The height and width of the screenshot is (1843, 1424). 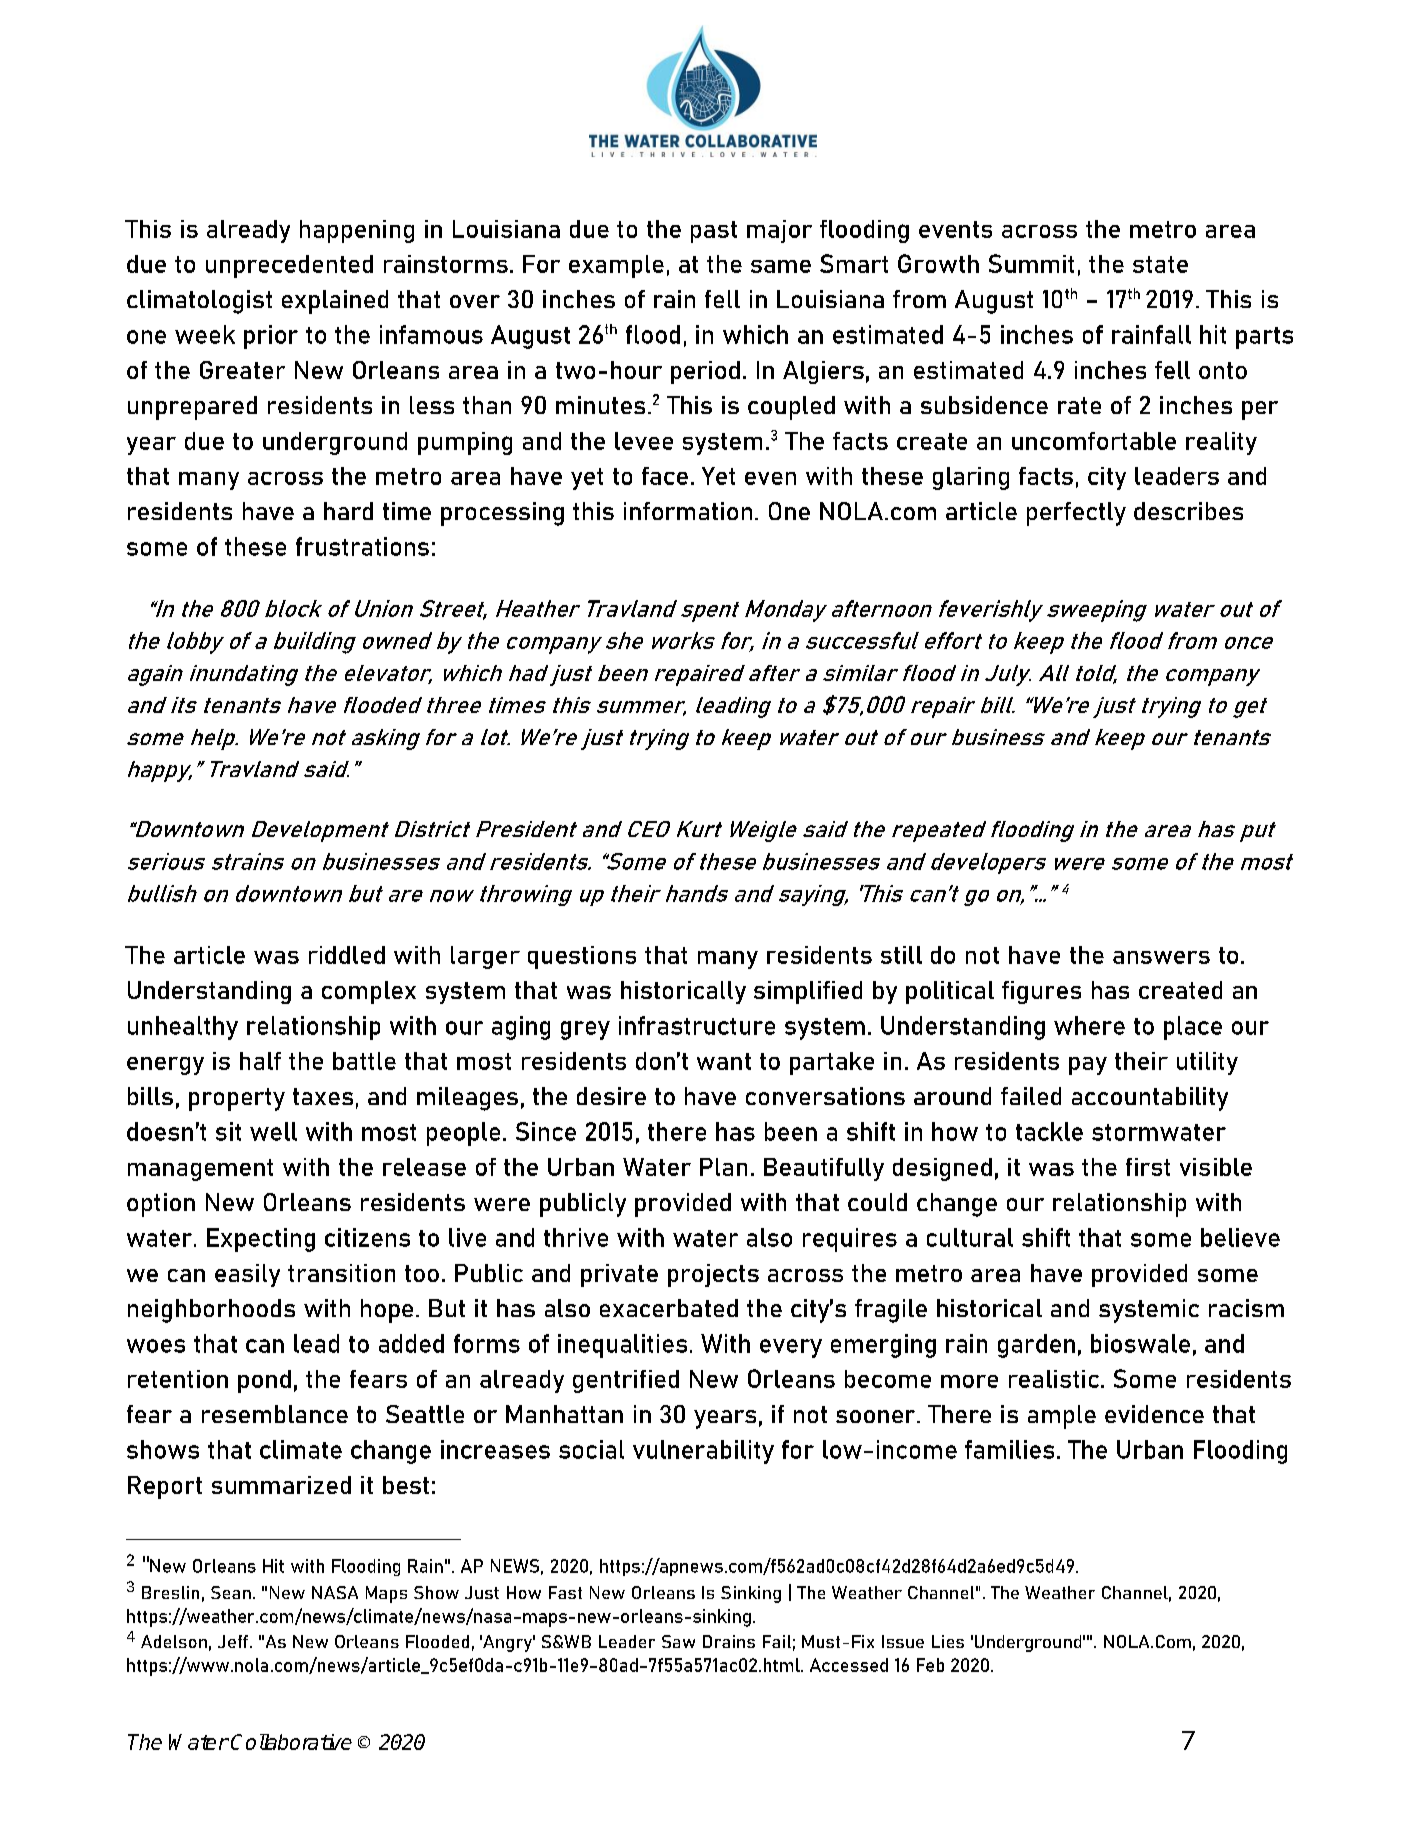 I want to click on projects, so click(x=713, y=1275).
